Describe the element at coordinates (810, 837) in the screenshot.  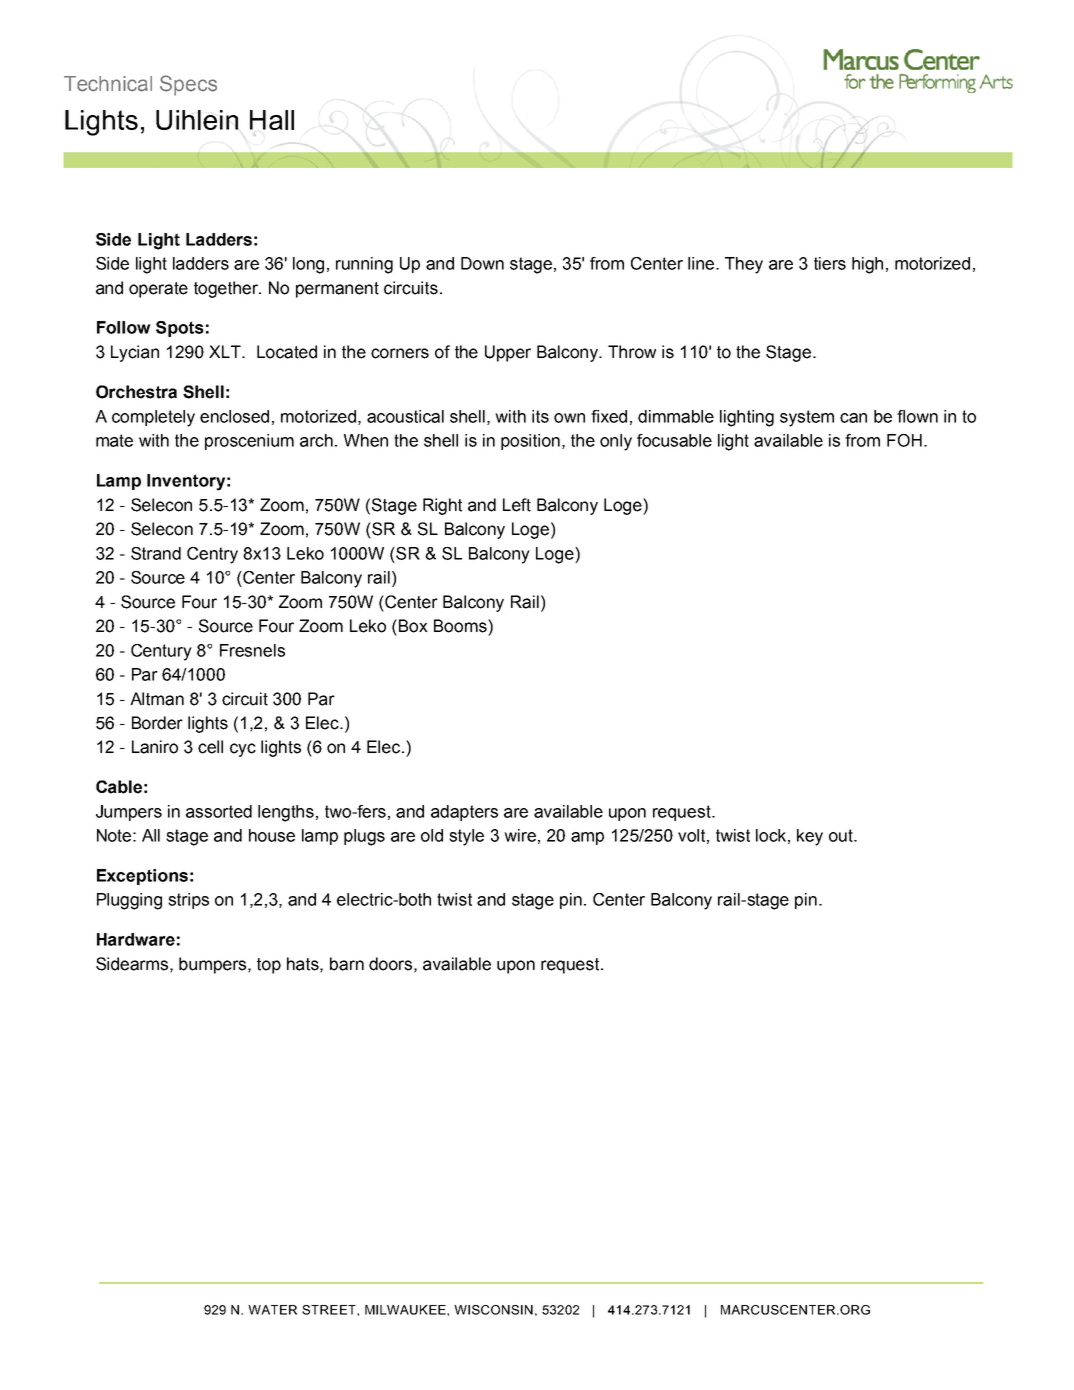
I see `key` at that location.
